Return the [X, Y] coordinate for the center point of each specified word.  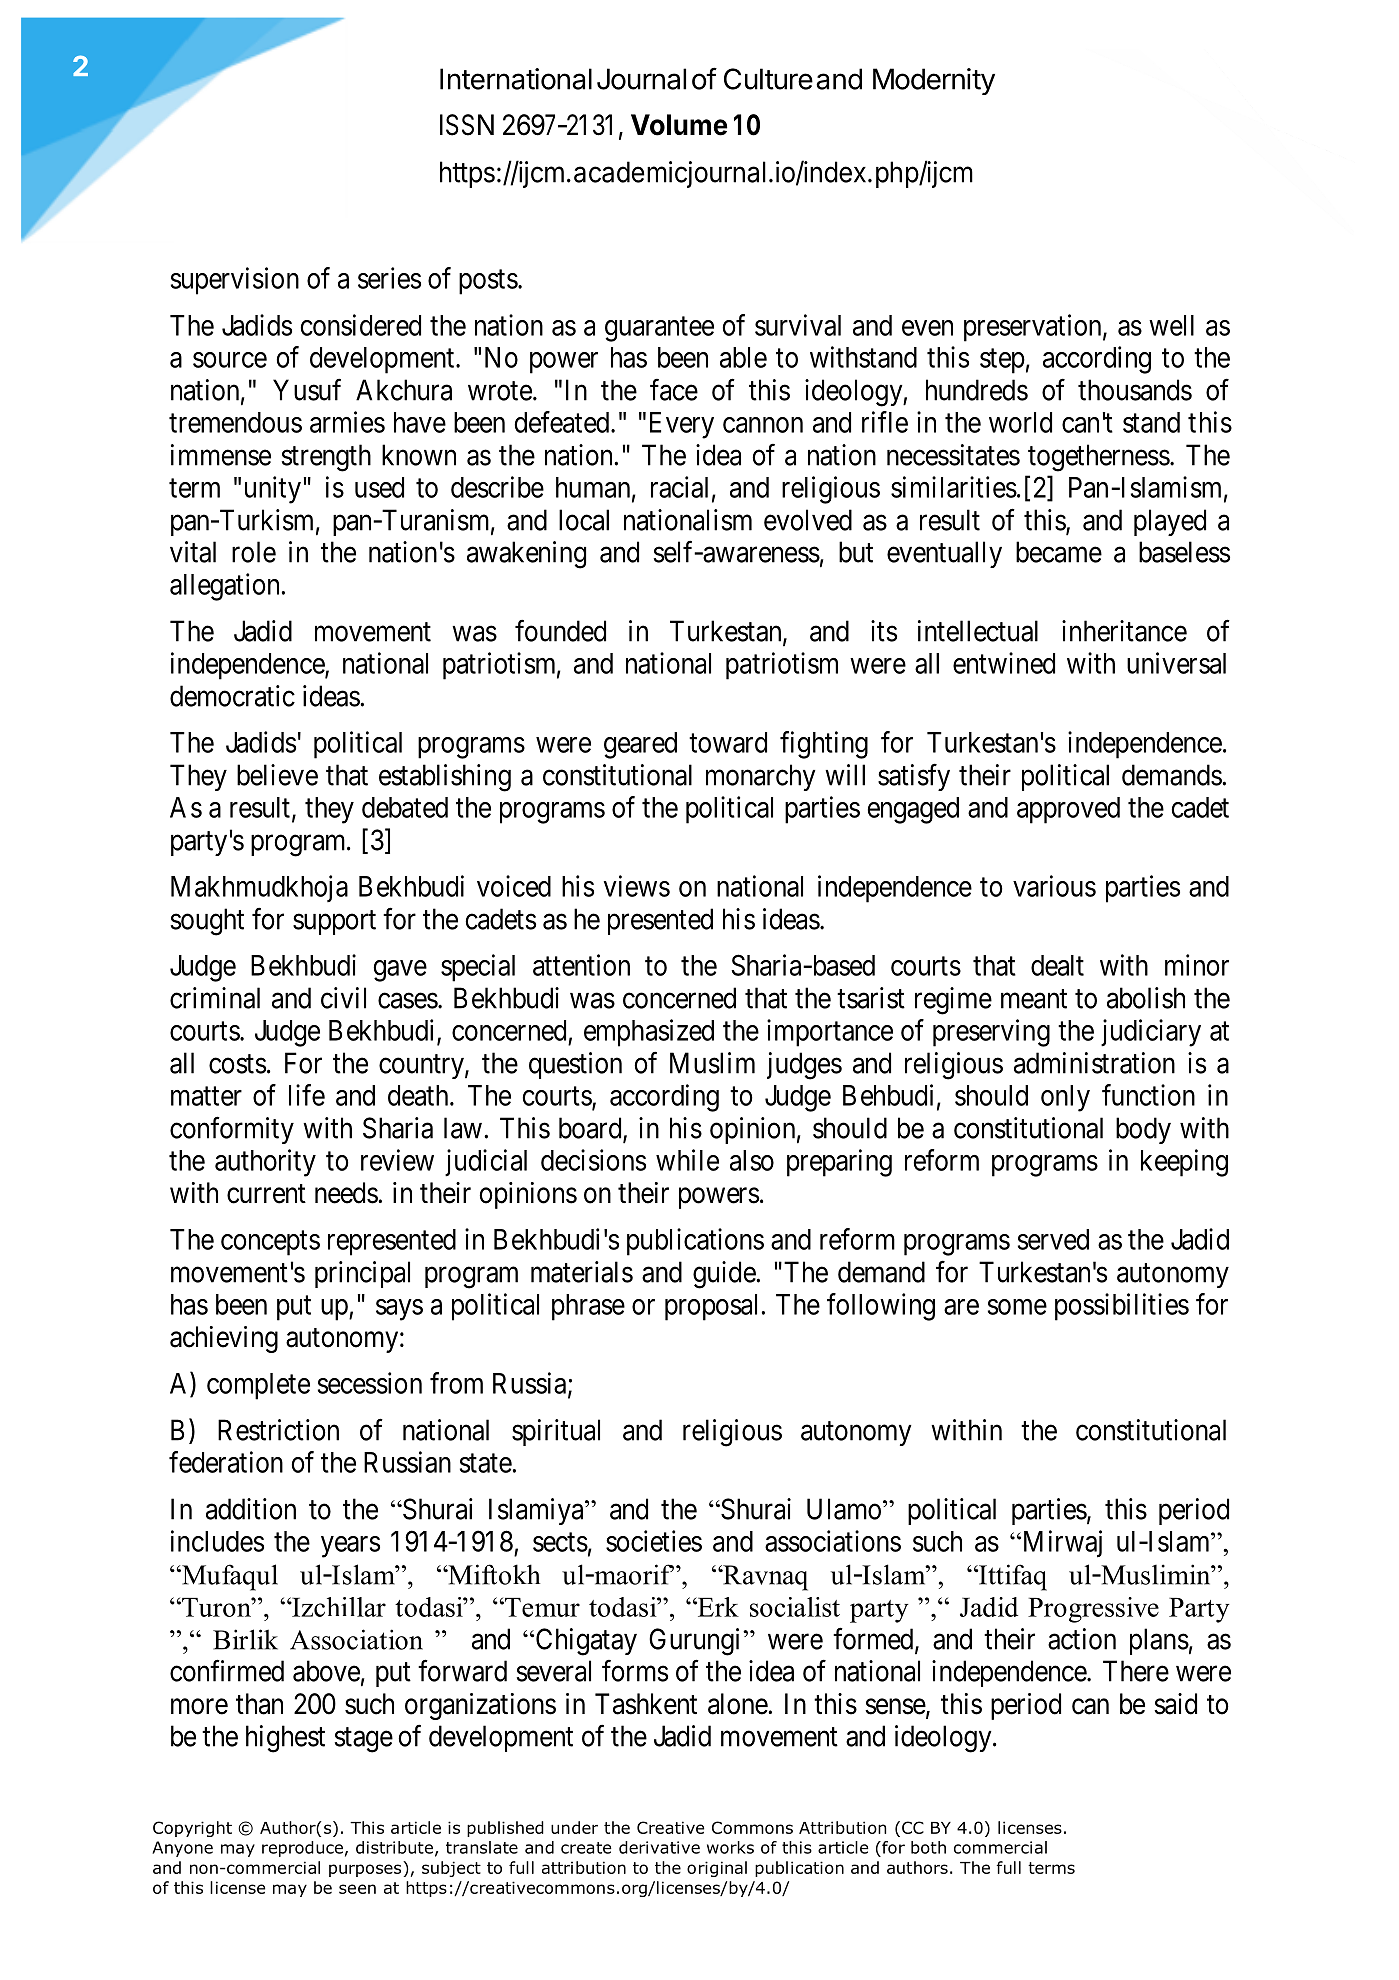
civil [343, 998]
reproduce [302, 1849]
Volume [679, 125]
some [1017, 1307]
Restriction [278, 1430]
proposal [714, 1307]
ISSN [467, 125]
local [584, 520]
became [1059, 552]
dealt [1057, 965]
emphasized [649, 1033]
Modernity [934, 81]
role [254, 552]
